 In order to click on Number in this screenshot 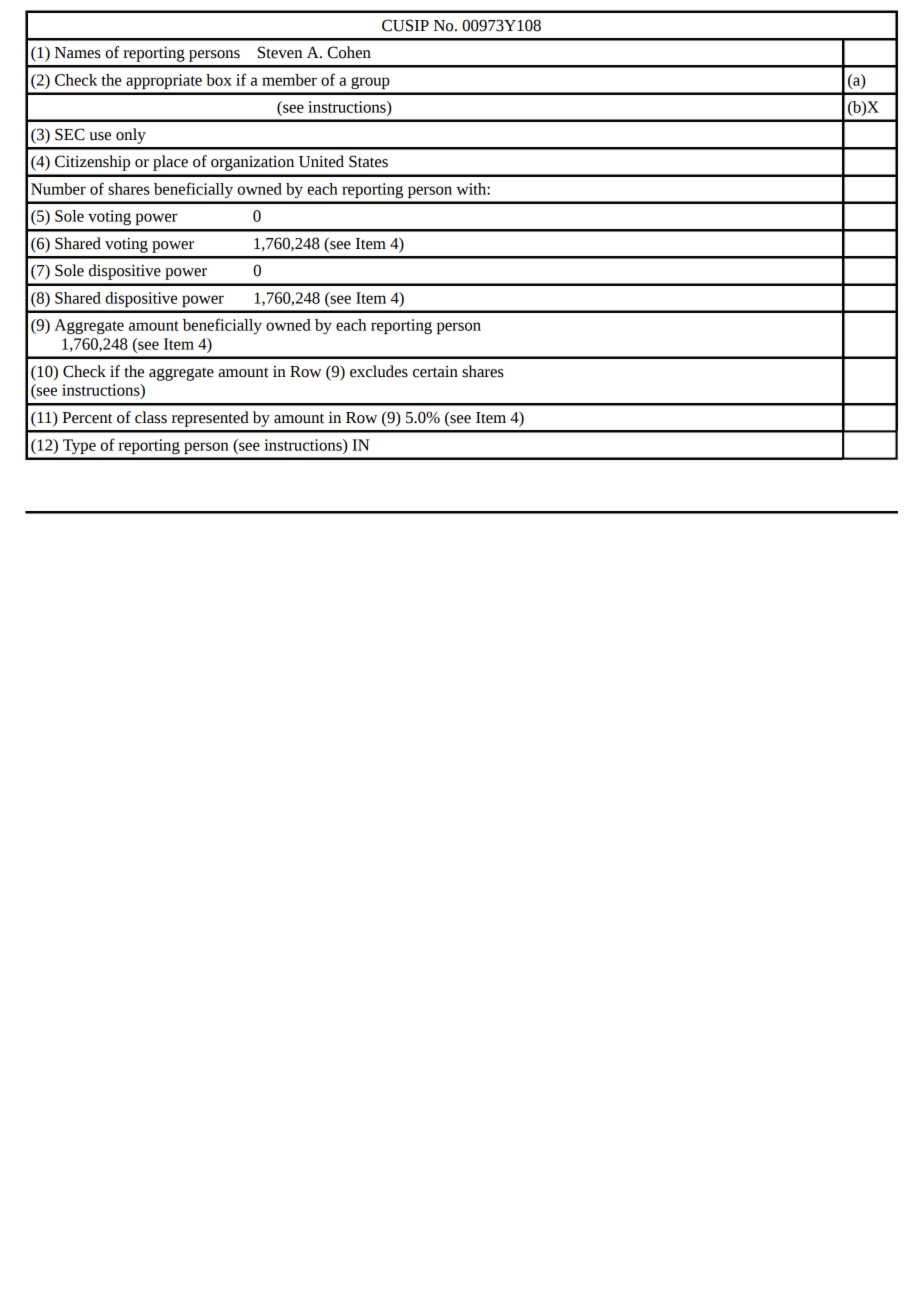, I will do `click(58, 189)`.
